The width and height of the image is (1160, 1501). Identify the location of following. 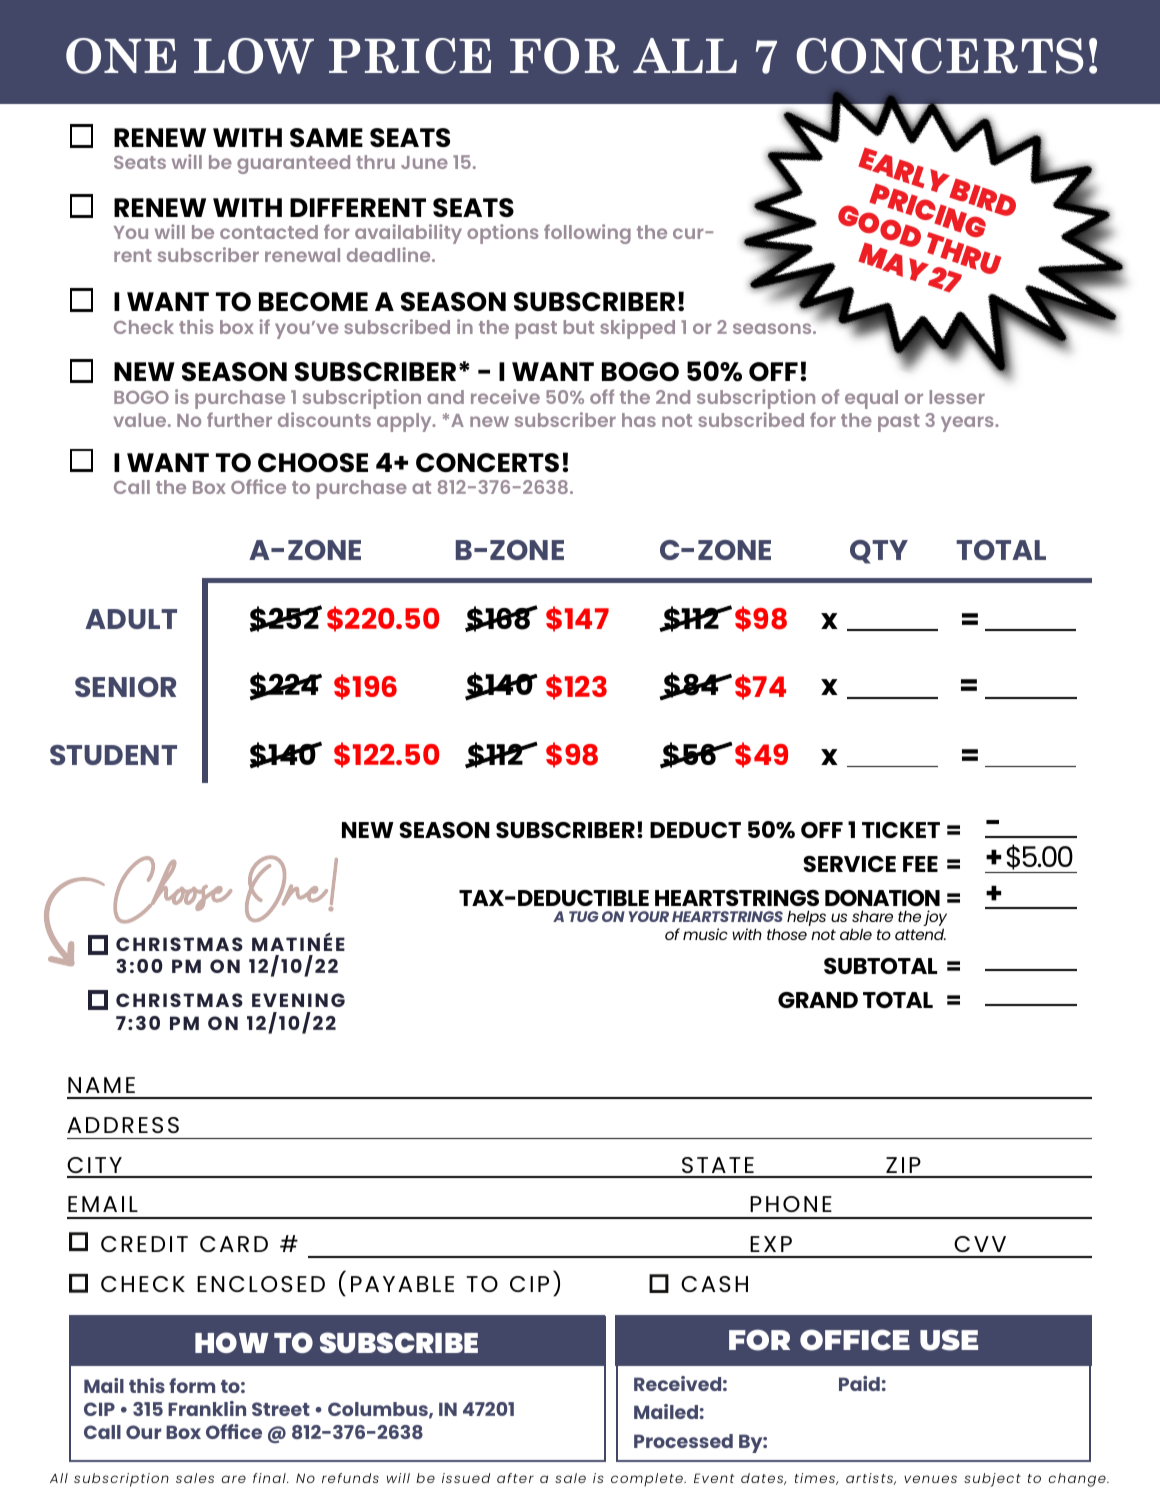
(587, 234).
